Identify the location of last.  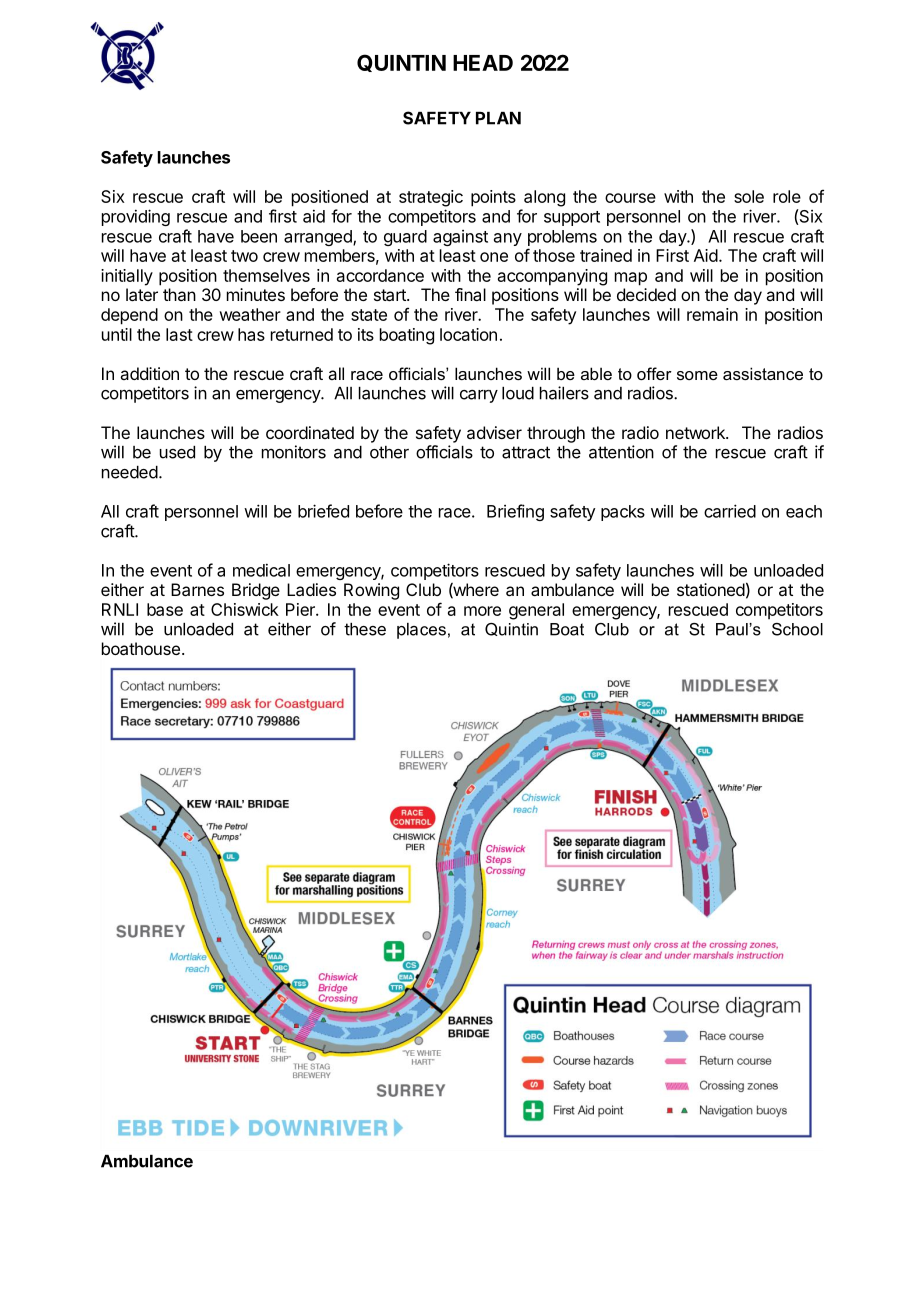
(179, 334).
